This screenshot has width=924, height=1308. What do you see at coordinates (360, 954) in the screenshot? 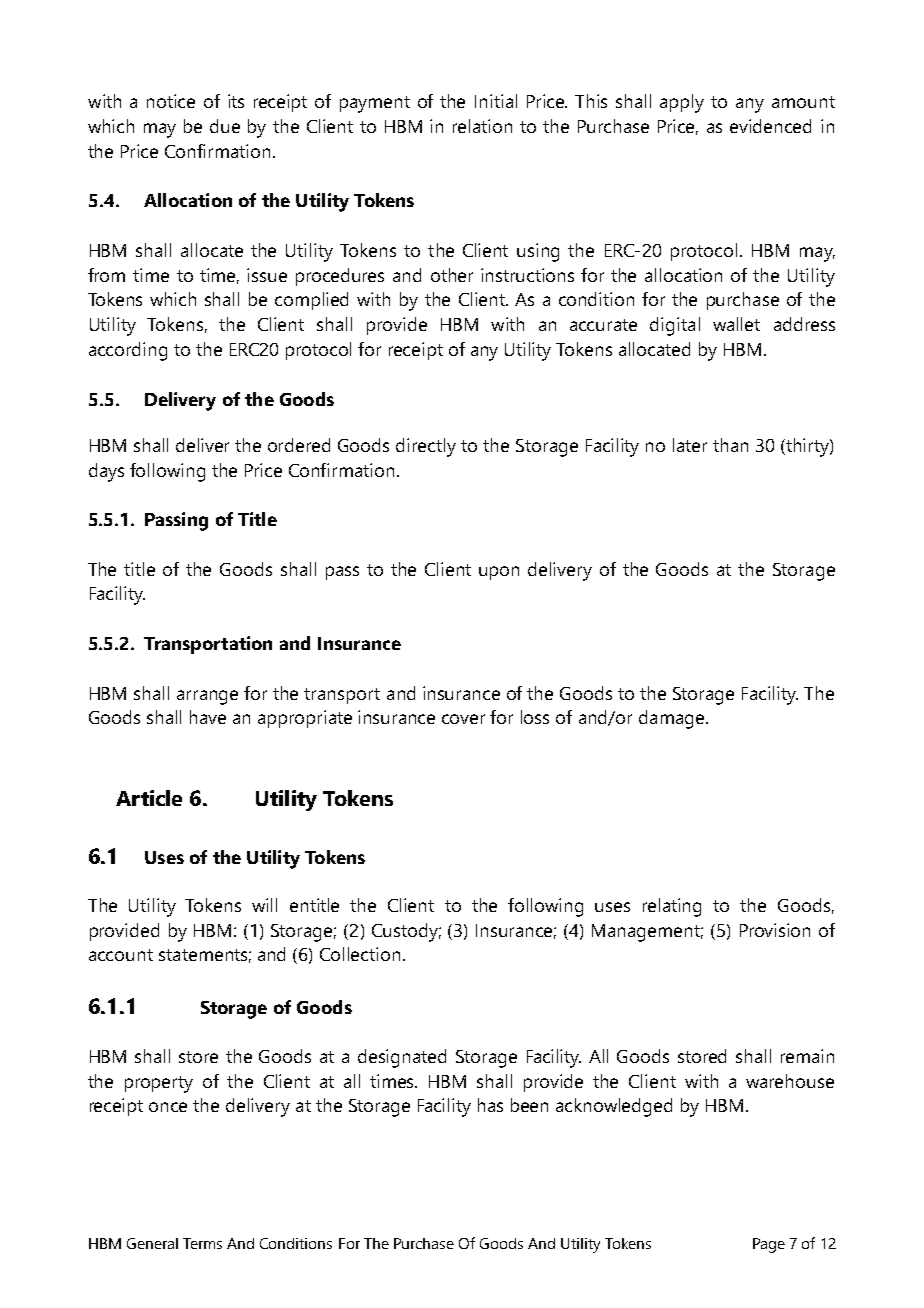
I see `Collection` at bounding box center [360, 954].
